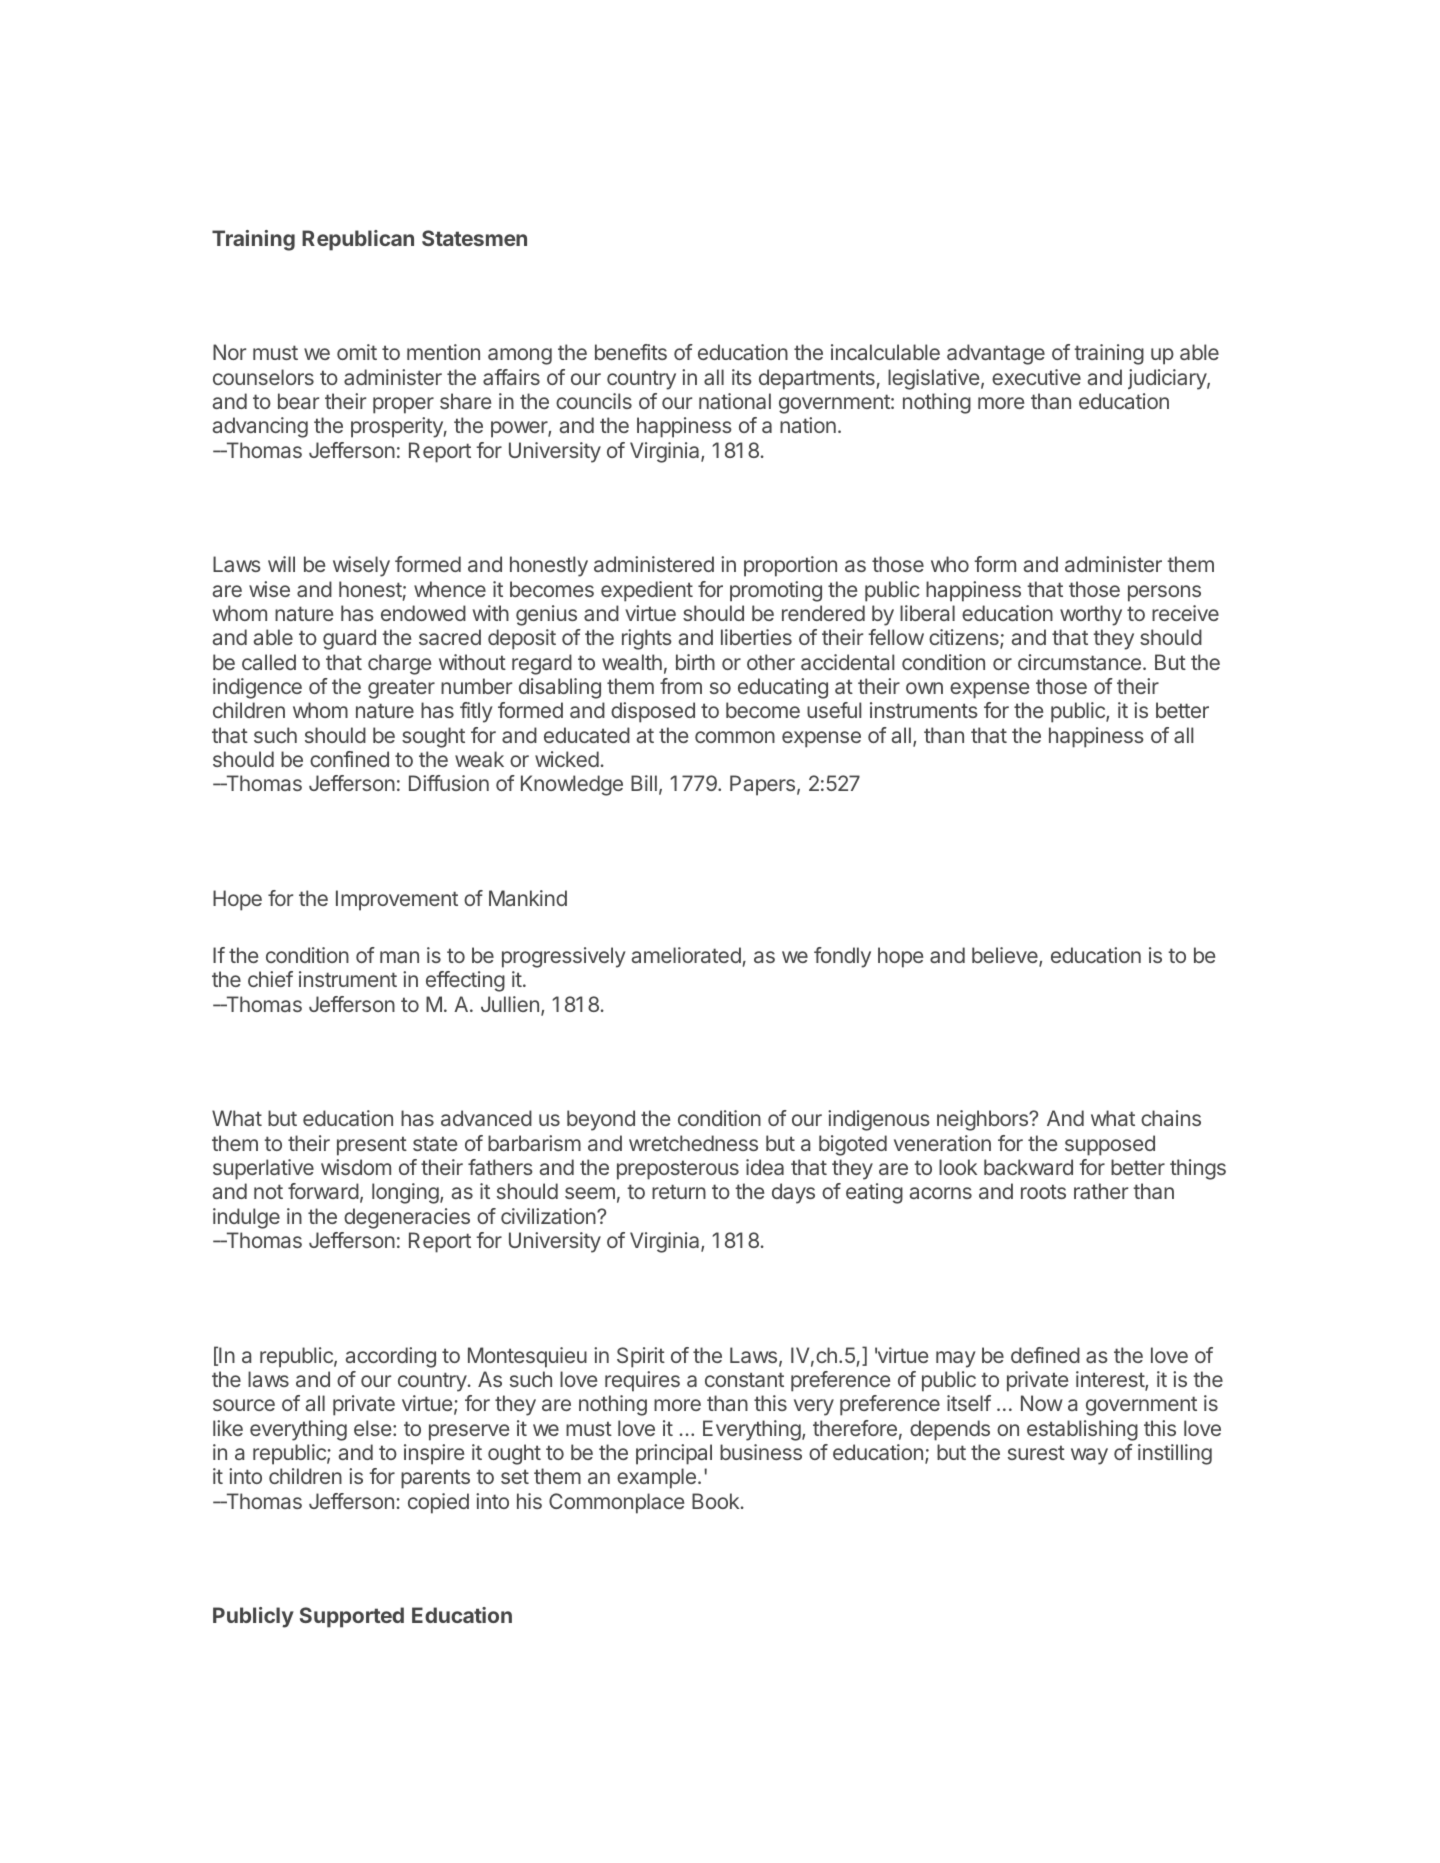  What do you see at coordinates (717, 1501) in the screenshot?
I see `Book` at bounding box center [717, 1501].
